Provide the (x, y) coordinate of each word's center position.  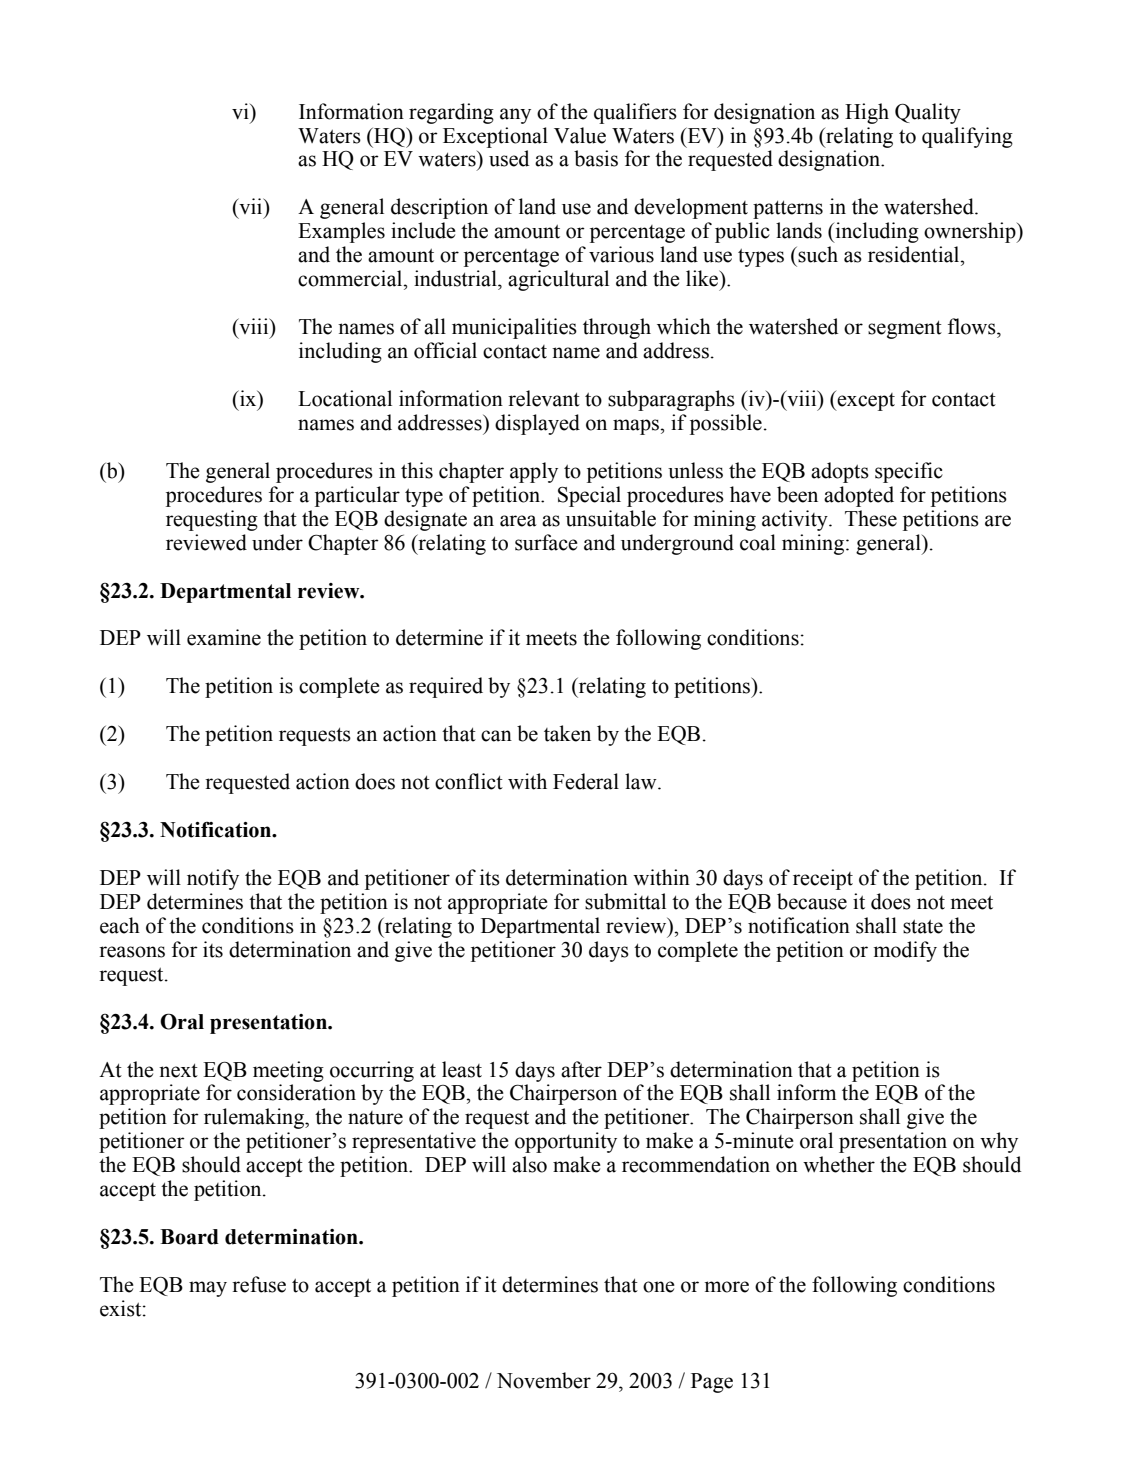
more (726, 1287)
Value (580, 135)
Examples (341, 232)
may (208, 1289)
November (544, 1380)
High (867, 113)
